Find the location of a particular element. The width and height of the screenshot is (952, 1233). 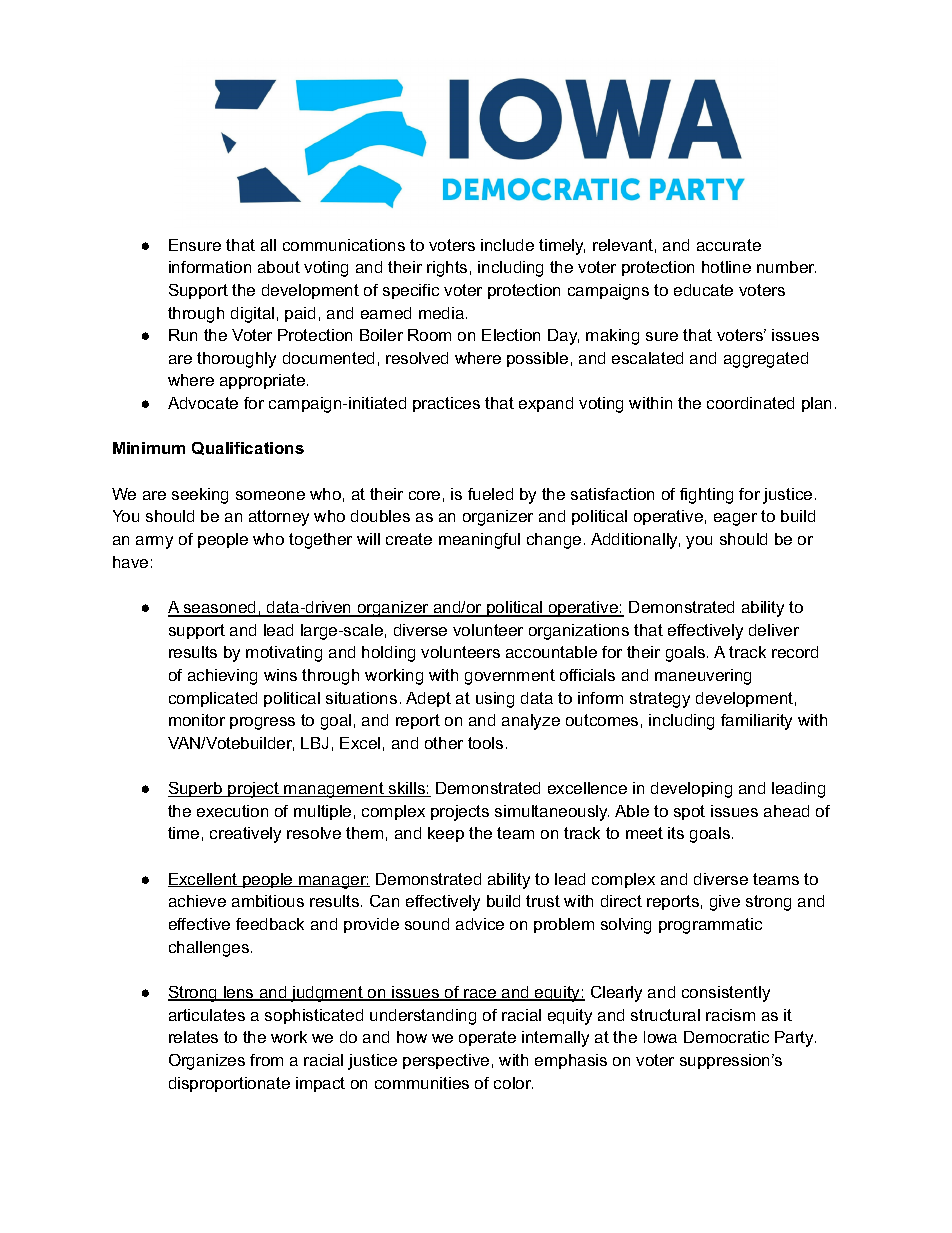

perspective is located at coordinates (446, 1061).
